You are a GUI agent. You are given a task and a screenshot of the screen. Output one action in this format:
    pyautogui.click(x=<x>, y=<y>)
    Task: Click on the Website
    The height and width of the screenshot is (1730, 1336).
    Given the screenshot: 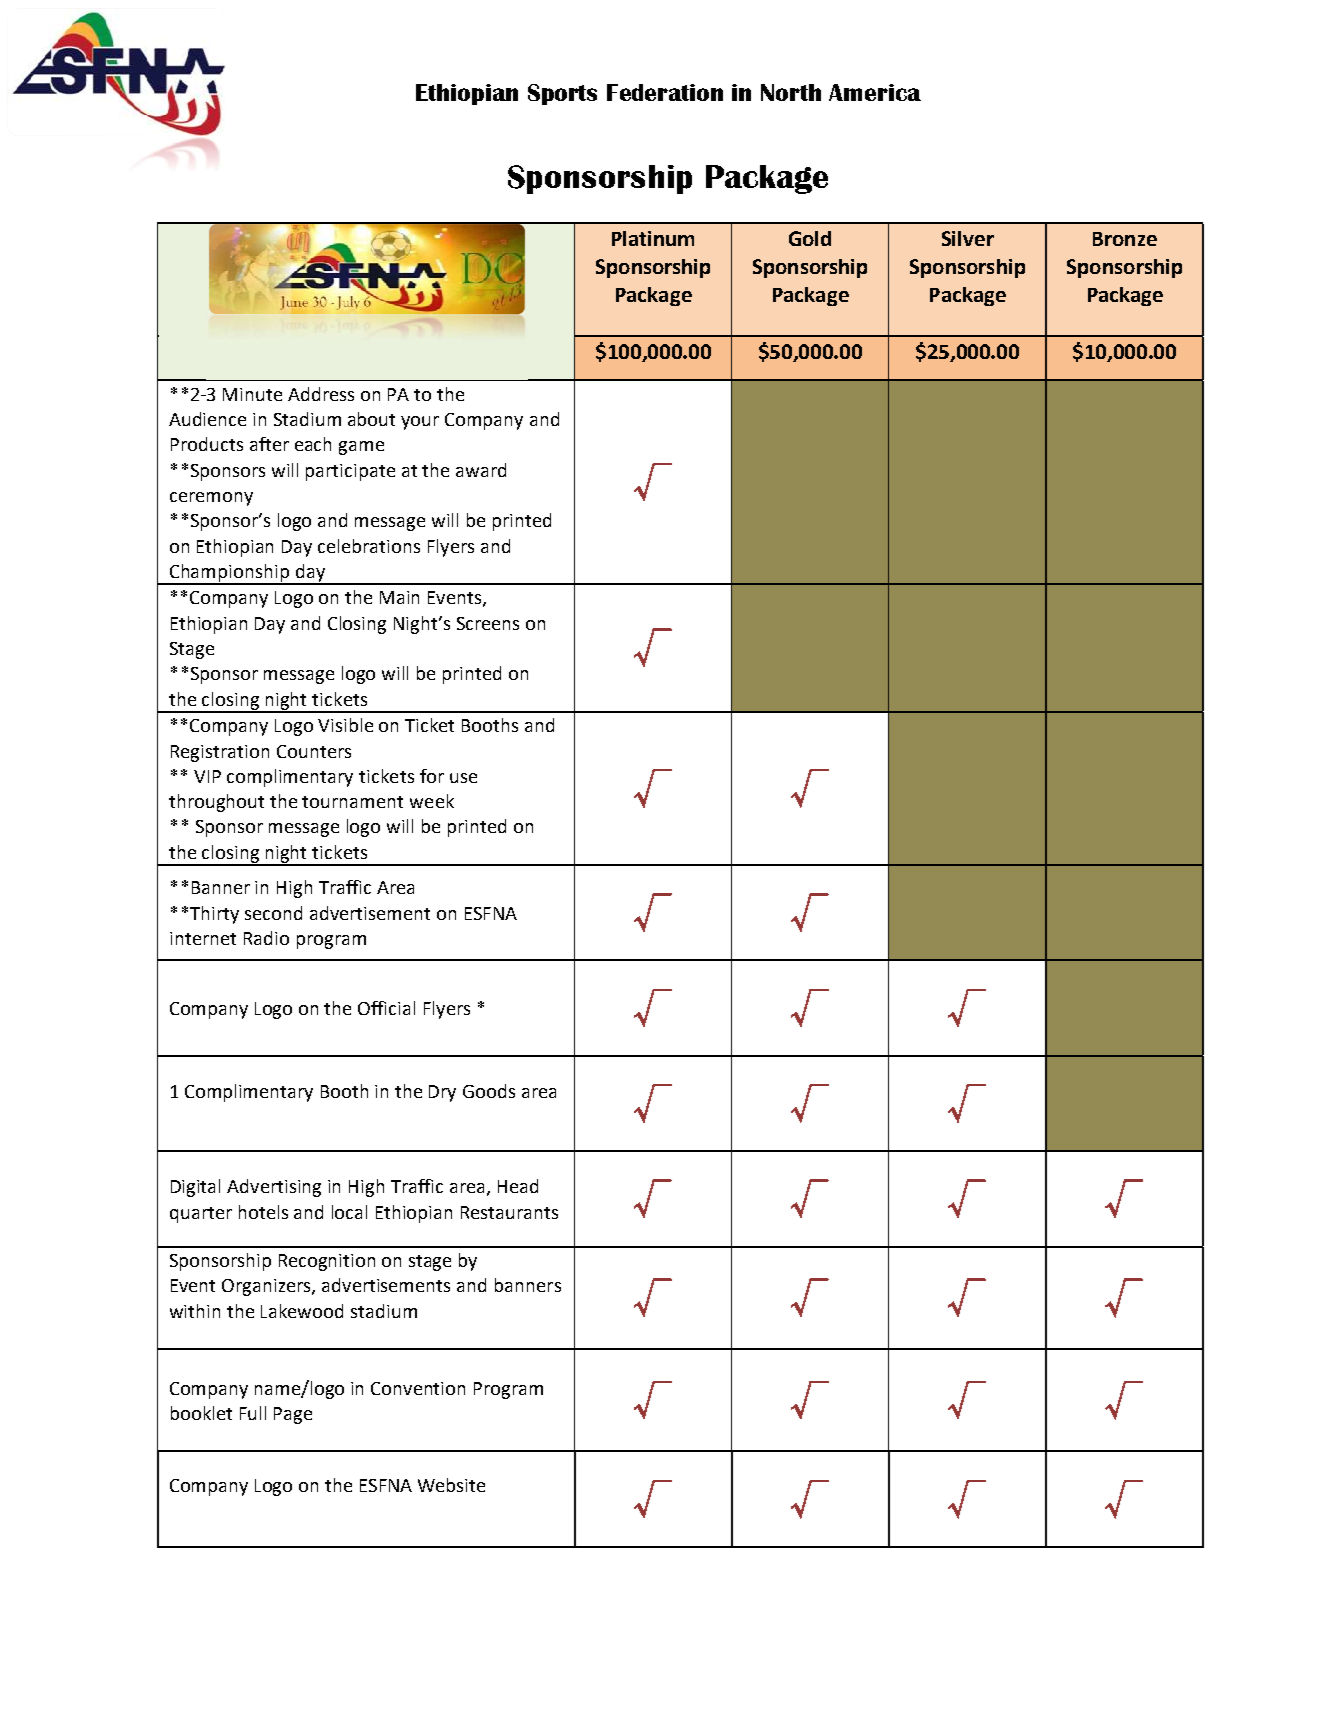 What is the action you would take?
    pyautogui.click(x=451, y=1485)
